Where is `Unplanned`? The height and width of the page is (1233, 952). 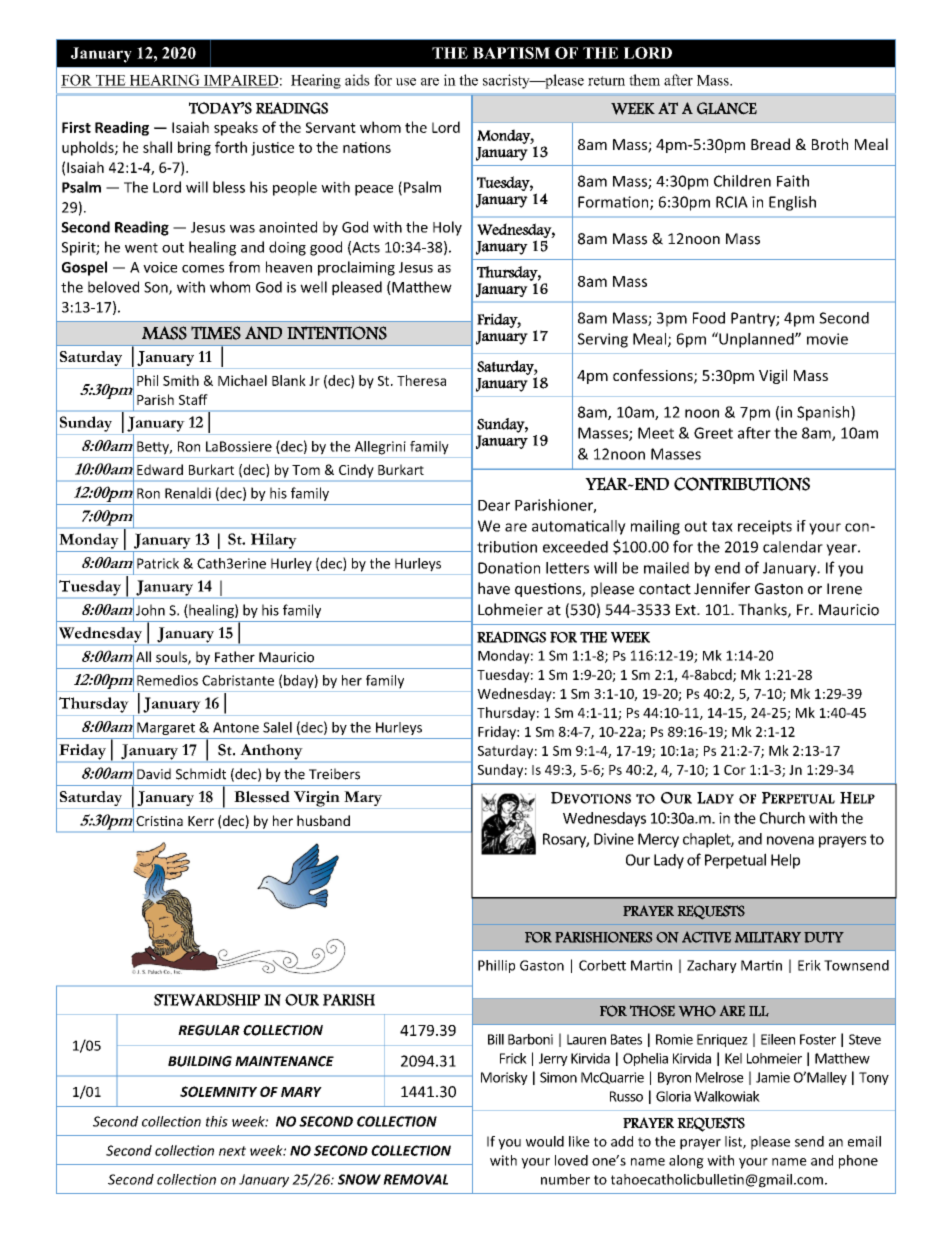 Unplanned is located at coordinates (756, 340).
